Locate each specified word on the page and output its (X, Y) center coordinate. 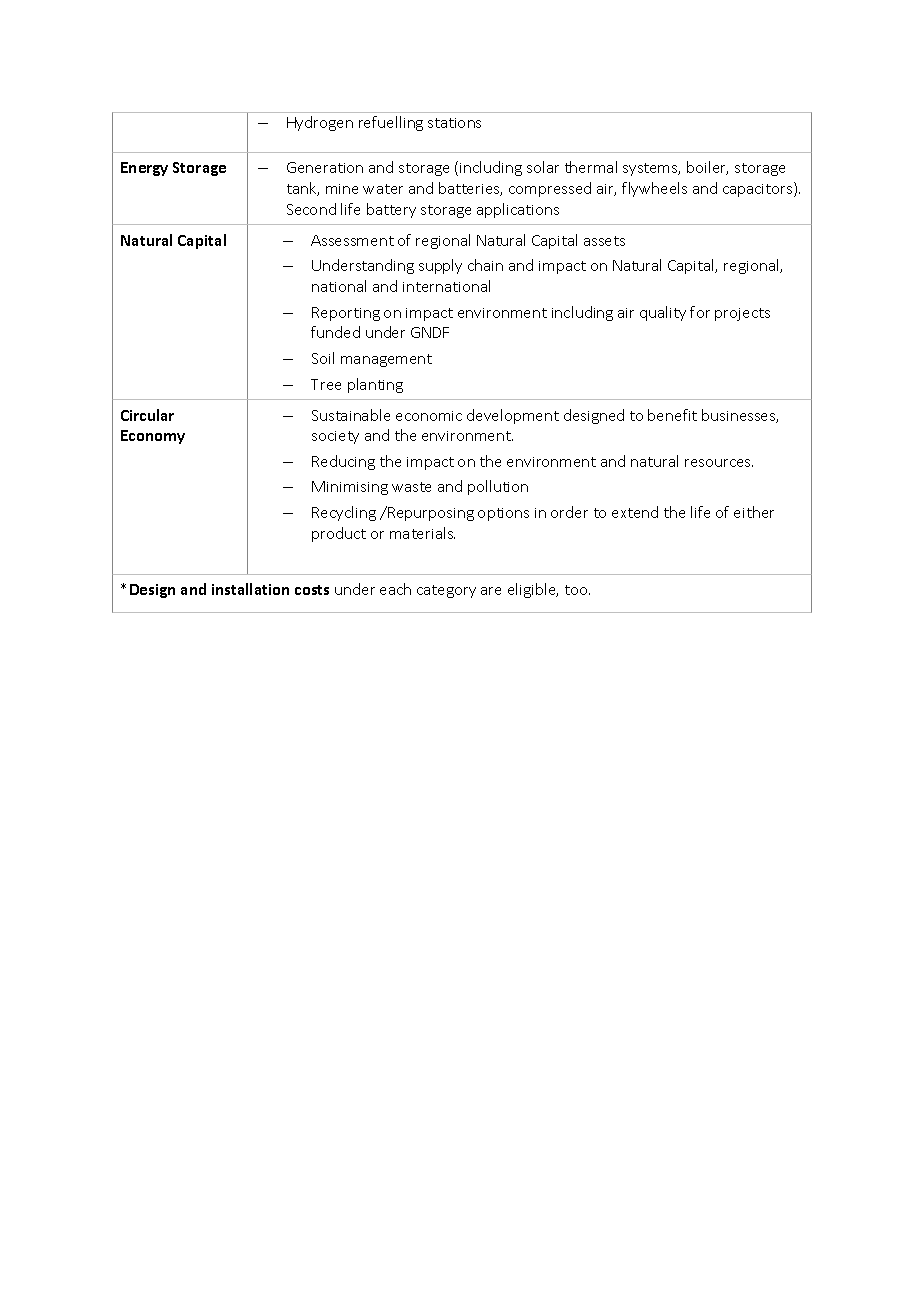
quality (663, 313)
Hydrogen (320, 123)
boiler (707, 168)
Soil (323, 358)
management (386, 360)
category (446, 591)
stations (454, 123)
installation (250, 589)
